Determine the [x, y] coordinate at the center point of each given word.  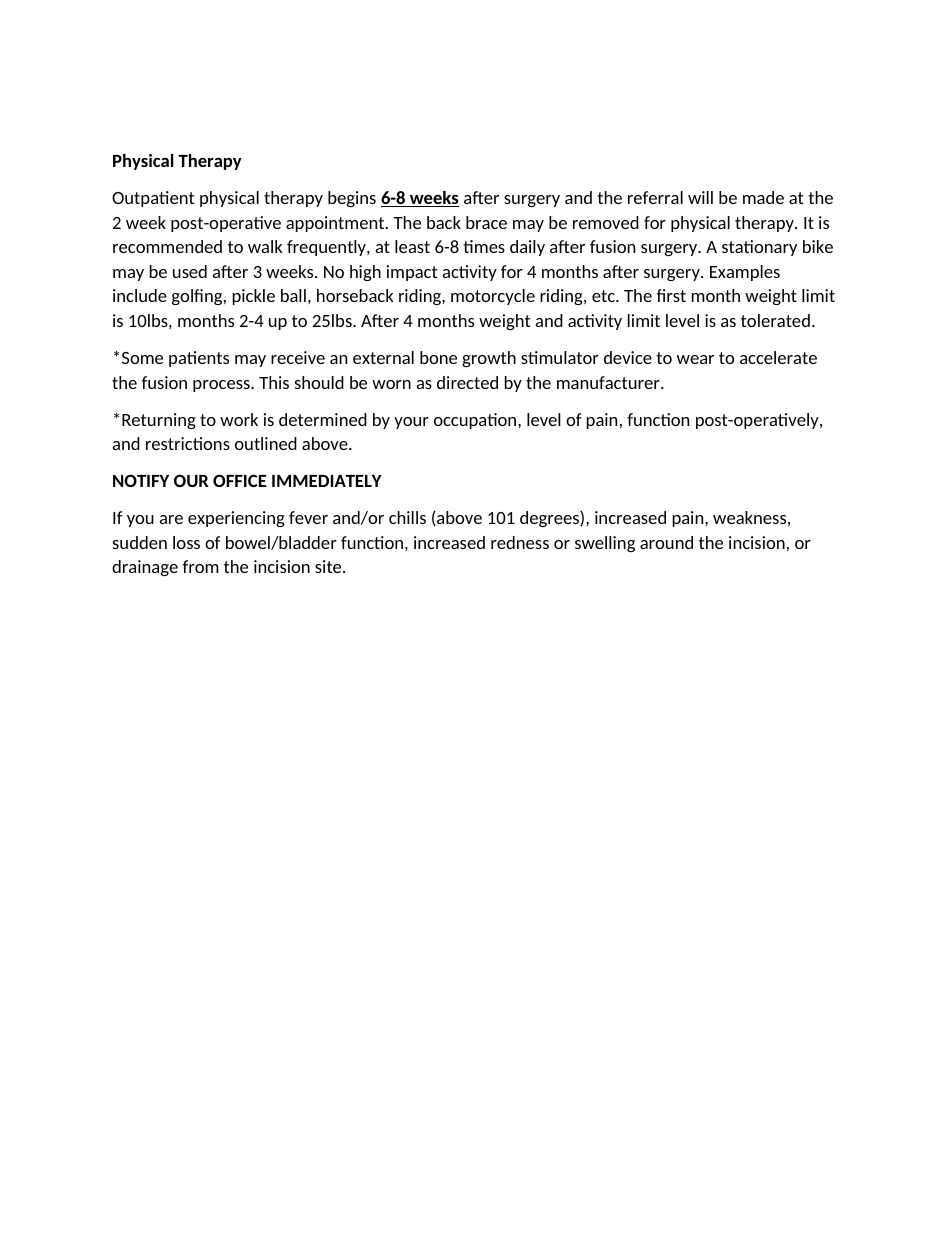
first [671, 295]
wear [695, 359]
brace [486, 222]
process [222, 386]
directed [467, 382]
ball [293, 295]
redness [520, 542]
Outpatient [153, 199]
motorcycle [493, 297]
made [763, 197]
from [200, 566]
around [666, 542]
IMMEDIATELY [327, 481]
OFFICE [240, 480]
